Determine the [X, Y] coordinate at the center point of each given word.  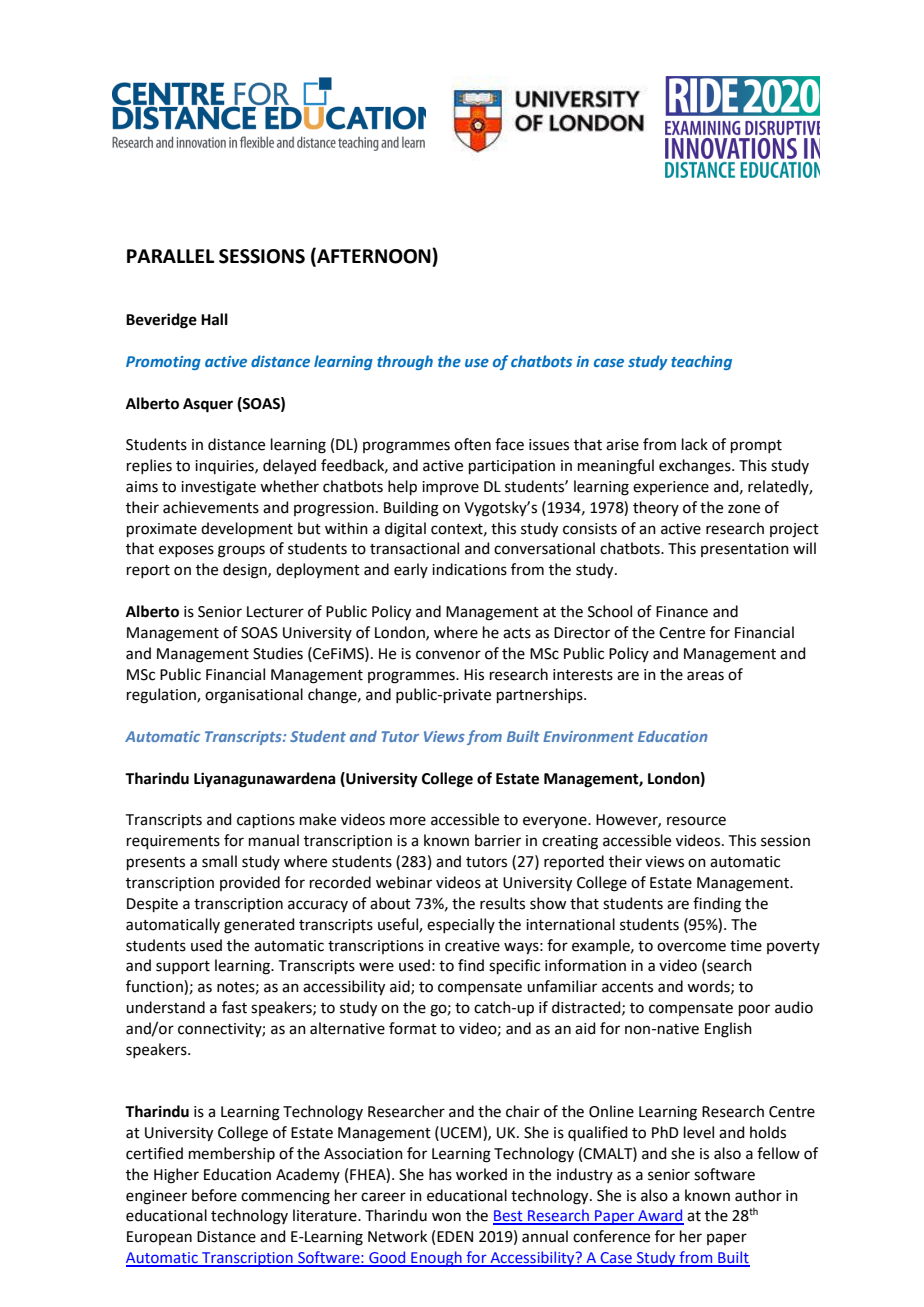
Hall [214, 319]
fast [234, 1007]
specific [514, 966]
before [214, 1195]
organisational [254, 696]
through [405, 362]
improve [450, 488]
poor [754, 1010]
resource [696, 821]
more [408, 821]
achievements [211, 507]
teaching [701, 362]
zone [744, 509]
